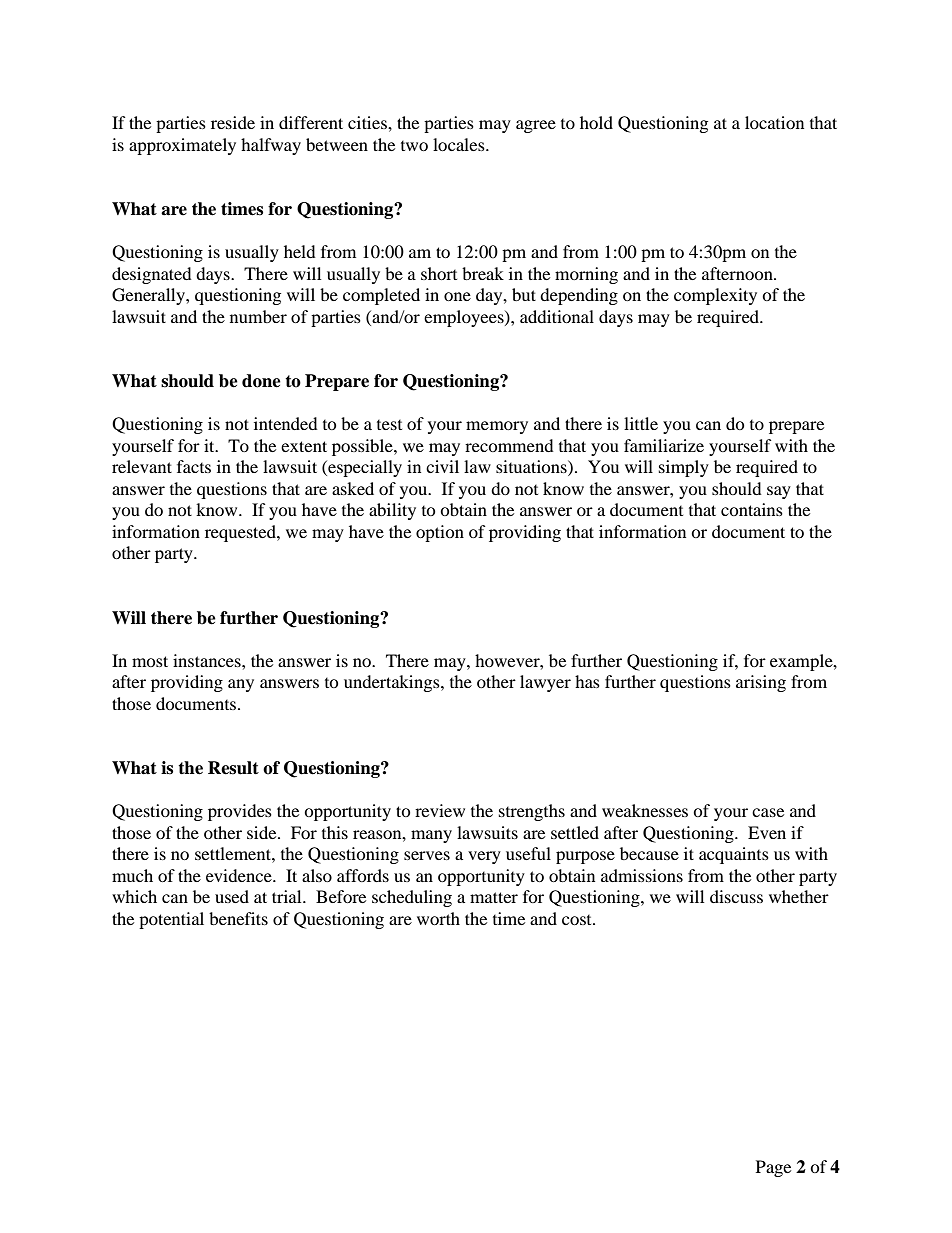 This document has width=952, height=1233. What do you see at coordinates (460, 144) in the document?
I see `locales` at bounding box center [460, 144].
